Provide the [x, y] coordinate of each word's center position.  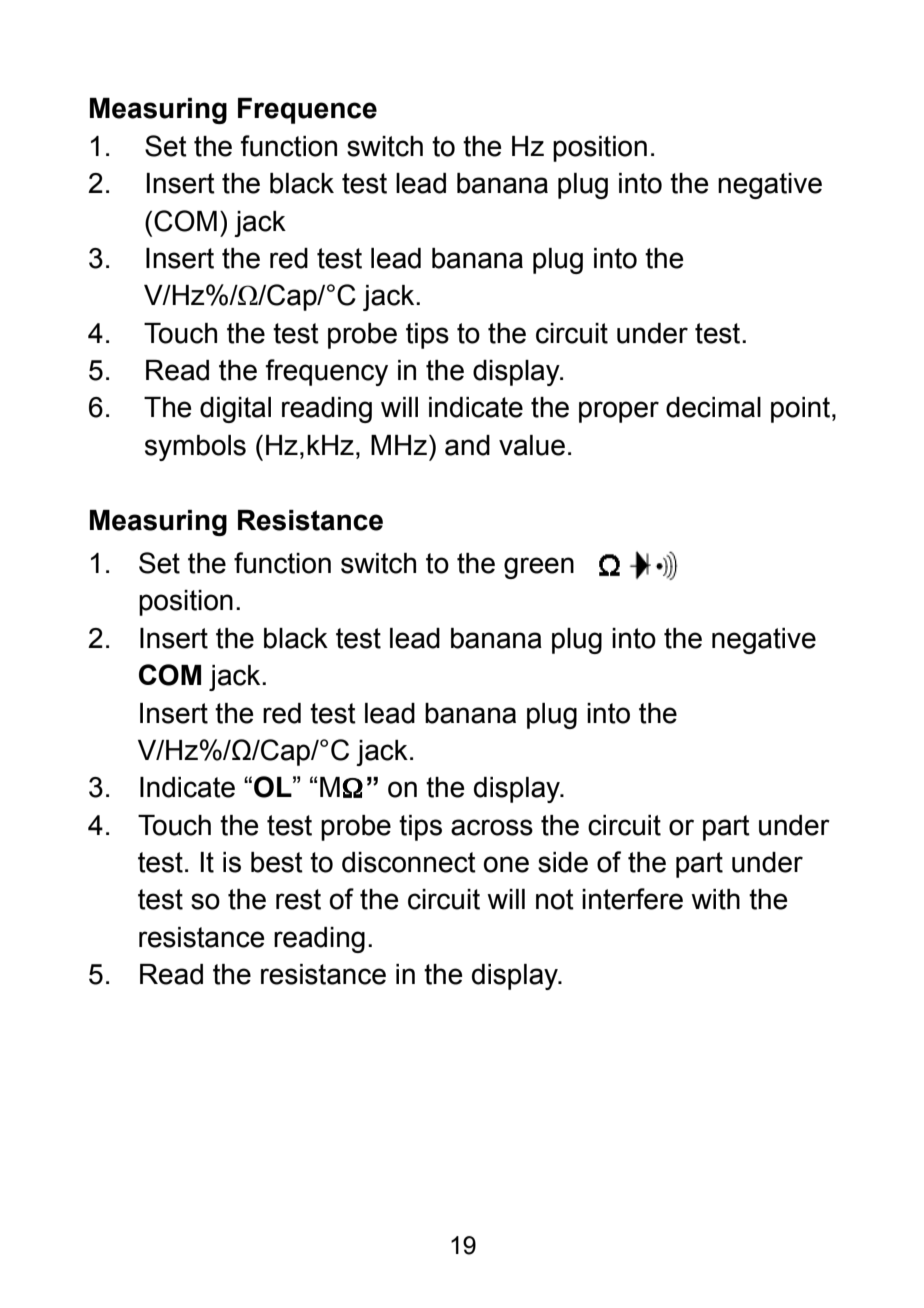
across [492, 827]
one [506, 864]
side [563, 862]
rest [298, 899]
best [277, 862]
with [715, 899]
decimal [713, 407]
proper [619, 412]
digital [235, 410]
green [539, 568]
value [532, 445]
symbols [195, 448]
